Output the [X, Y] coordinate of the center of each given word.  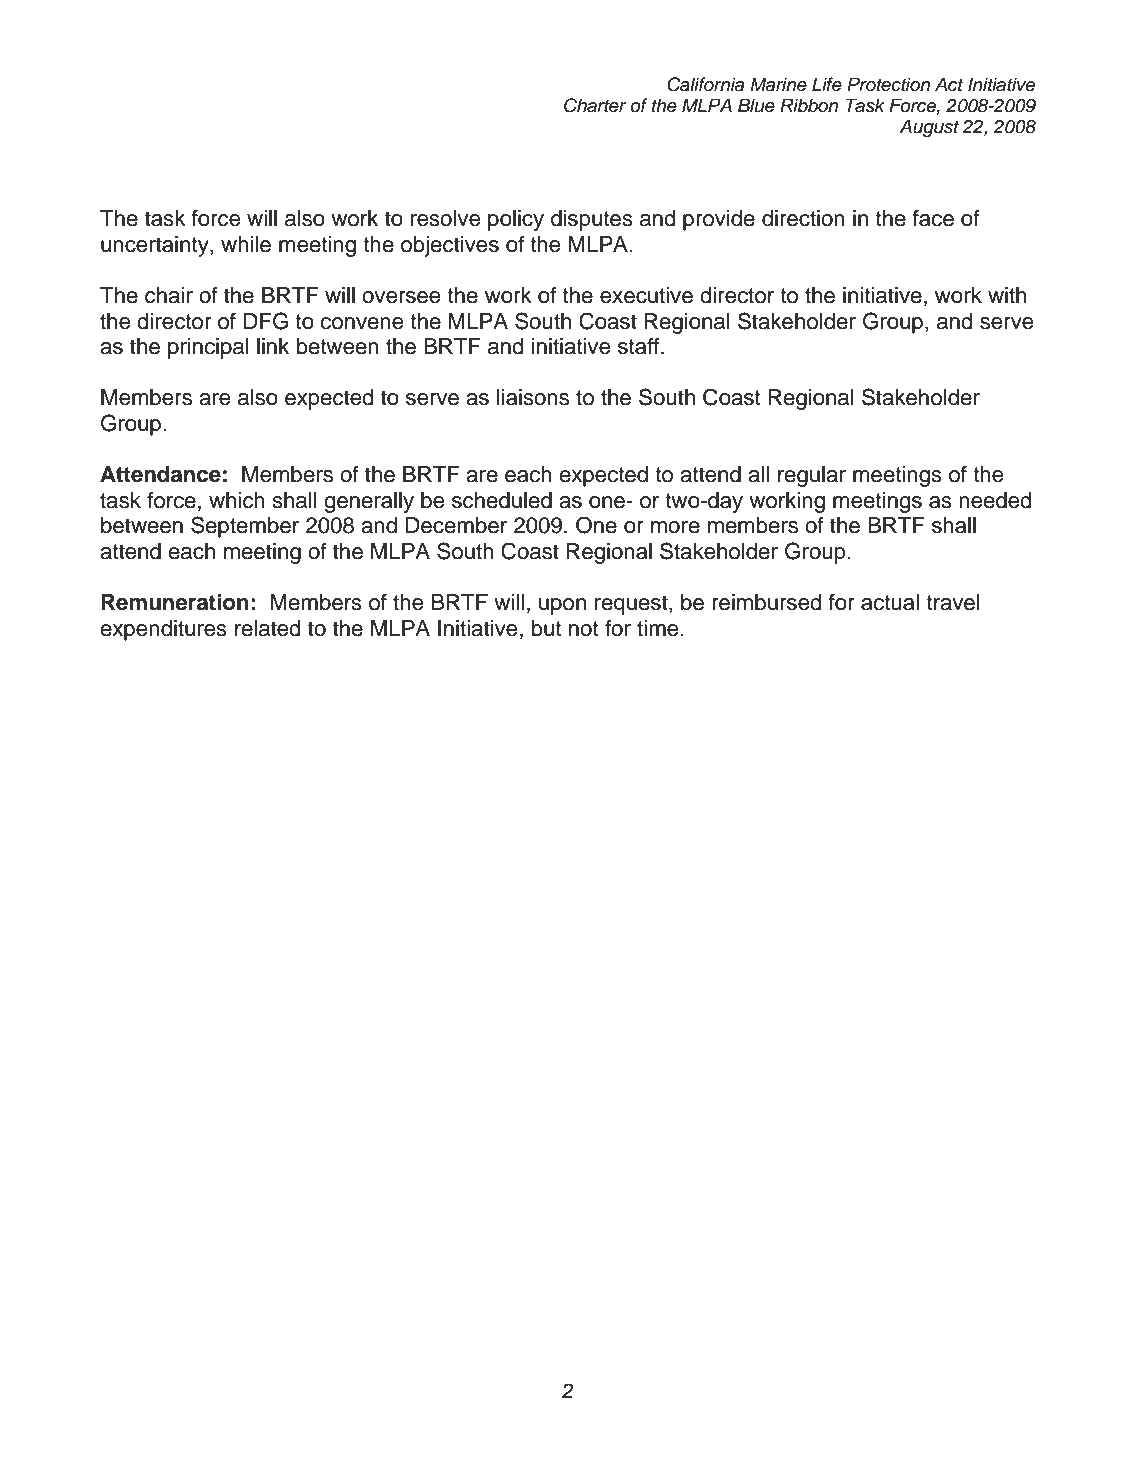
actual [890, 602]
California [705, 84]
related [268, 628]
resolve [445, 218]
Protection [888, 84]
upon [562, 606]
